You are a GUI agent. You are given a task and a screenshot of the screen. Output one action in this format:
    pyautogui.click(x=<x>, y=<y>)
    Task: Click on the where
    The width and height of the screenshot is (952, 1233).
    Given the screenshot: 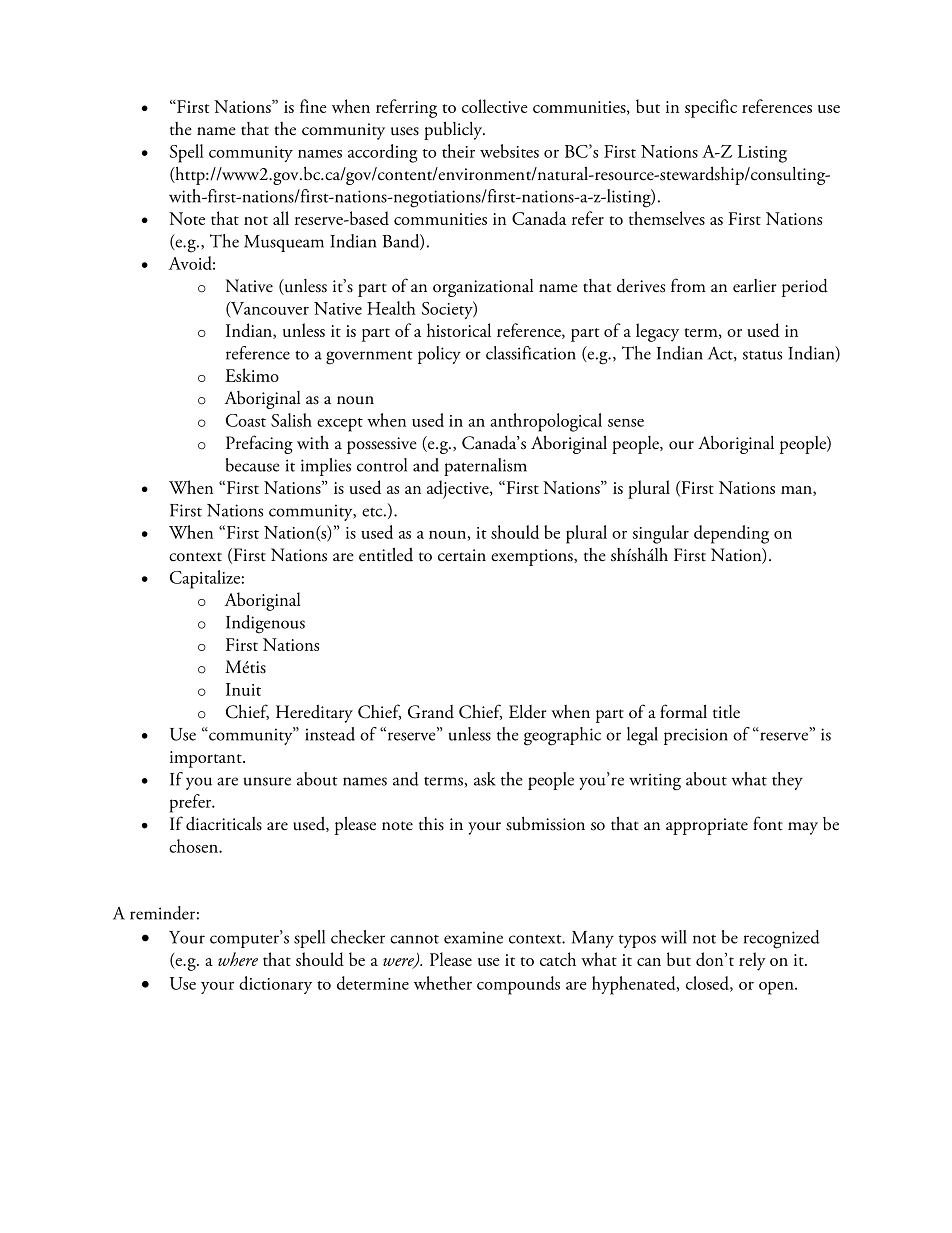 What is the action you would take?
    pyautogui.click(x=238, y=959)
